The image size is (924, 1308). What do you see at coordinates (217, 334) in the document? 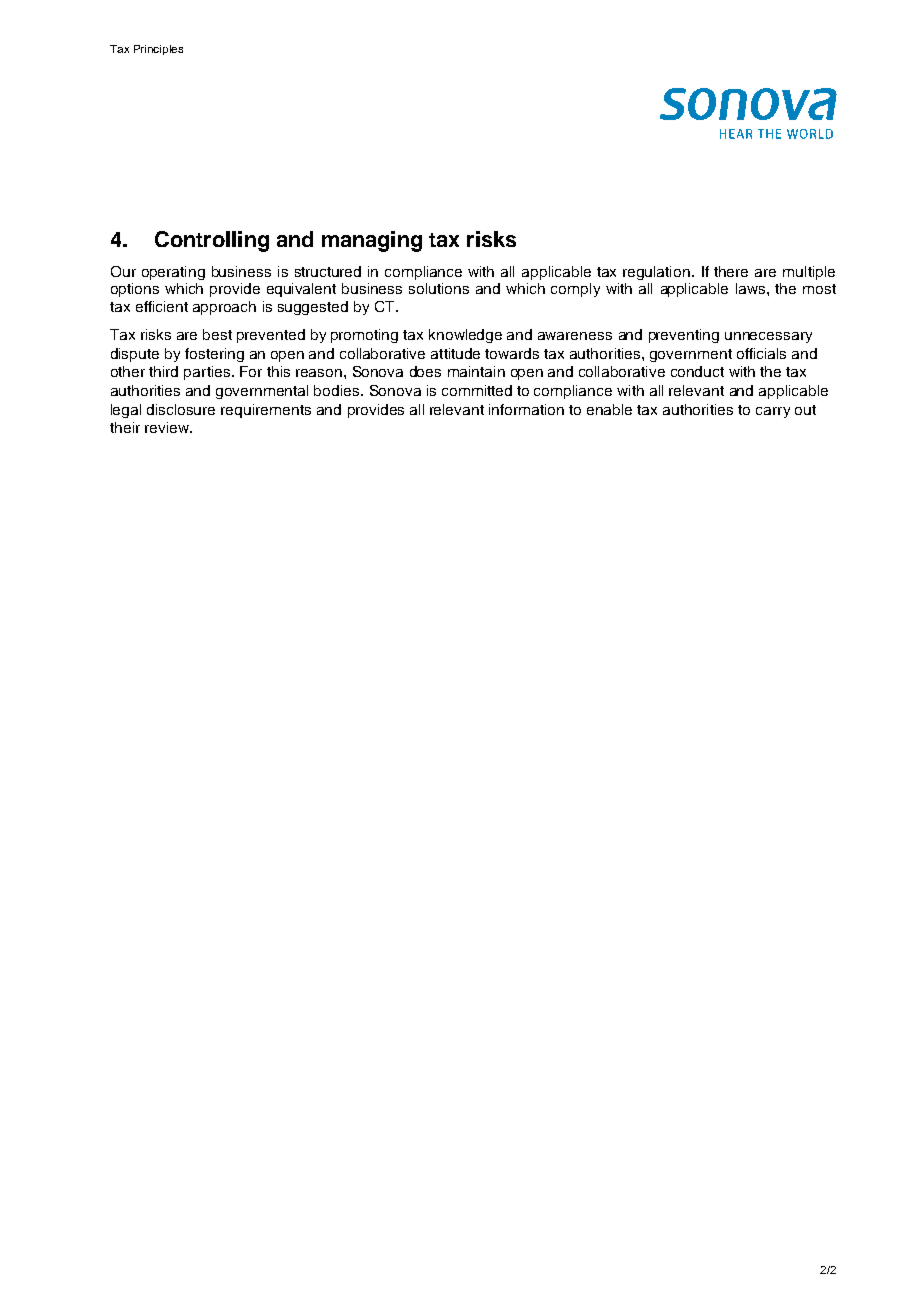
I see `best` at bounding box center [217, 334].
